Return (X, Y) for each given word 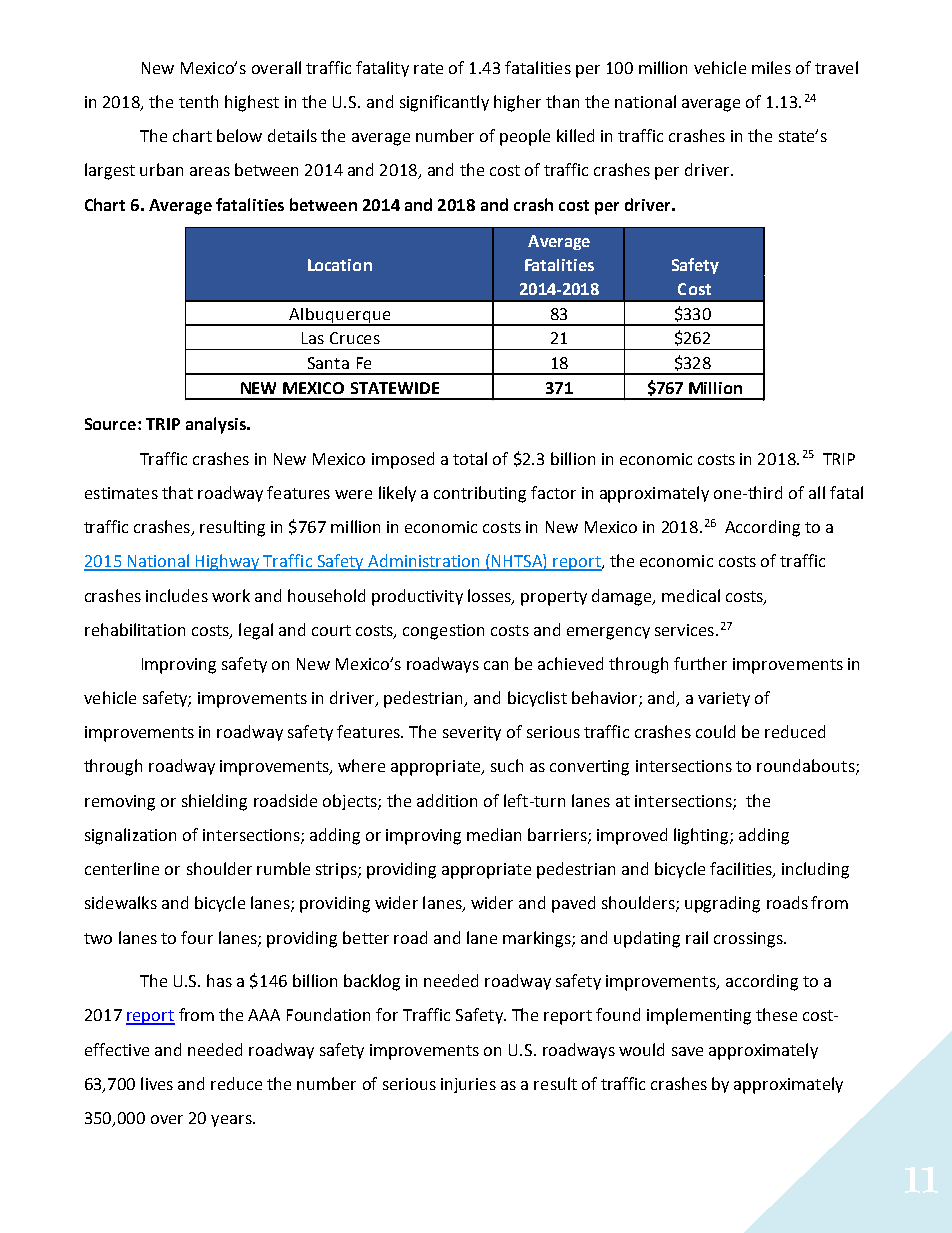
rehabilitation (135, 629)
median (494, 834)
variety (724, 699)
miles (771, 67)
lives (157, 1083)
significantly (444, 103)
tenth (198, 101)
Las (313, 338)
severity (472, 733)
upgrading (722, 904)
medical (691, 595)
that (177, 492)
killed (575, 135)
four (197, 937)
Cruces (355, 338)
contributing (480, 494)
